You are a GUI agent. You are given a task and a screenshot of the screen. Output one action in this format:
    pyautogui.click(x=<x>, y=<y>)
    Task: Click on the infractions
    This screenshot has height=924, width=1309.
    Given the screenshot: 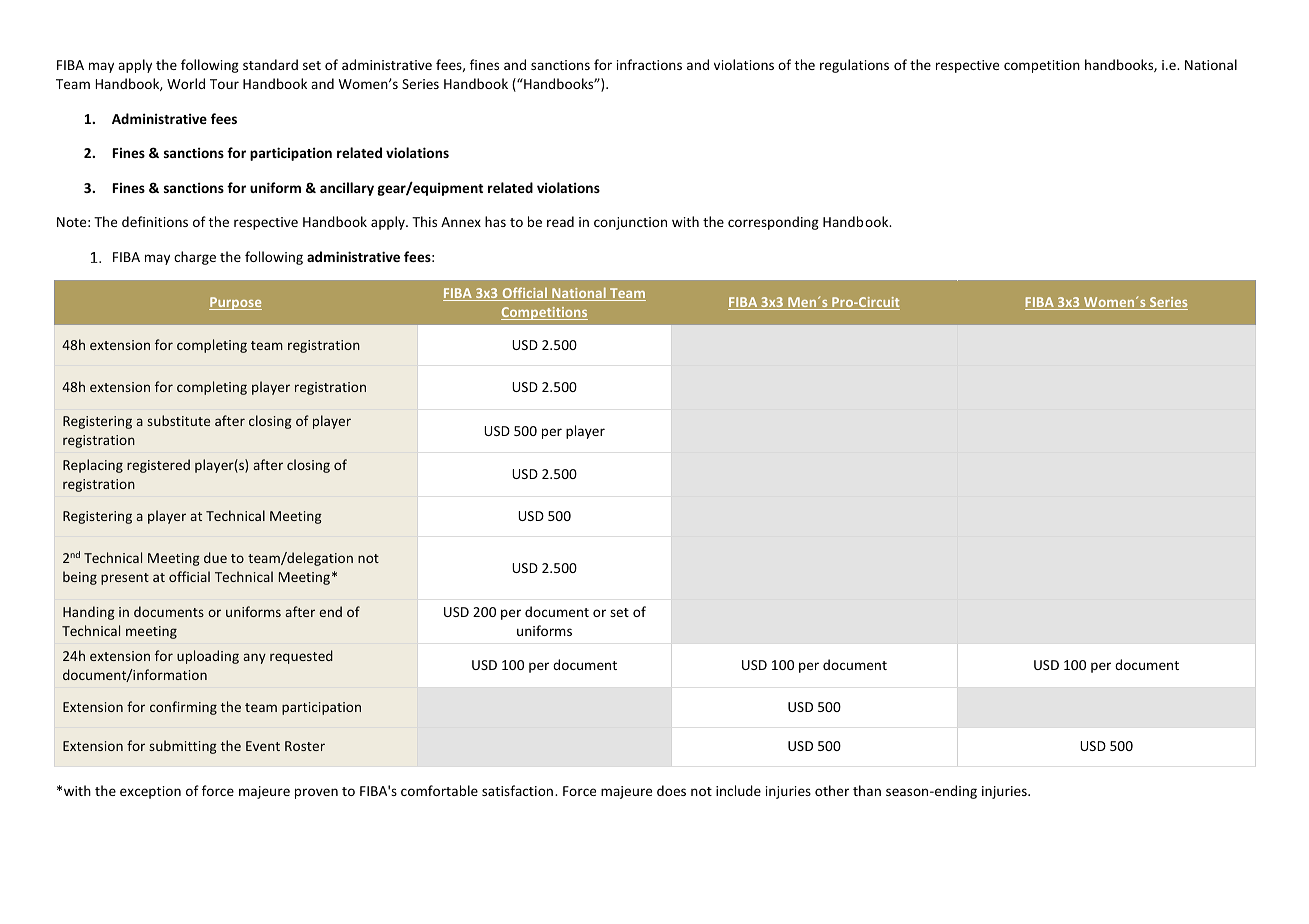 What is the action you would take?
    pyautogui.click(x=649, y=64)
